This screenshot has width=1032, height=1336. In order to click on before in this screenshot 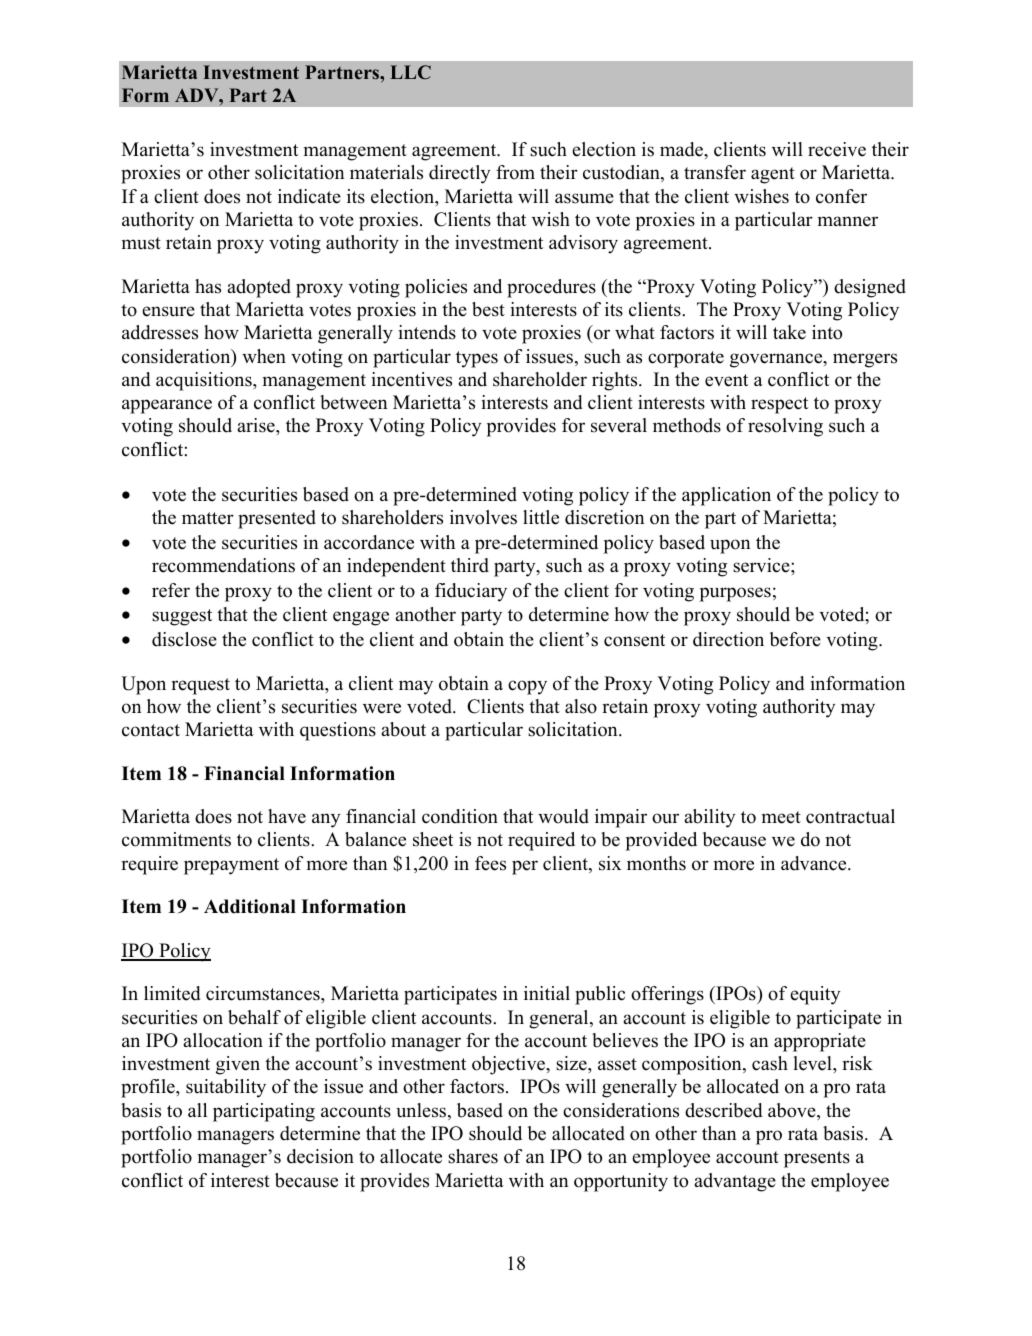, I will do `click(795, 639)`.
